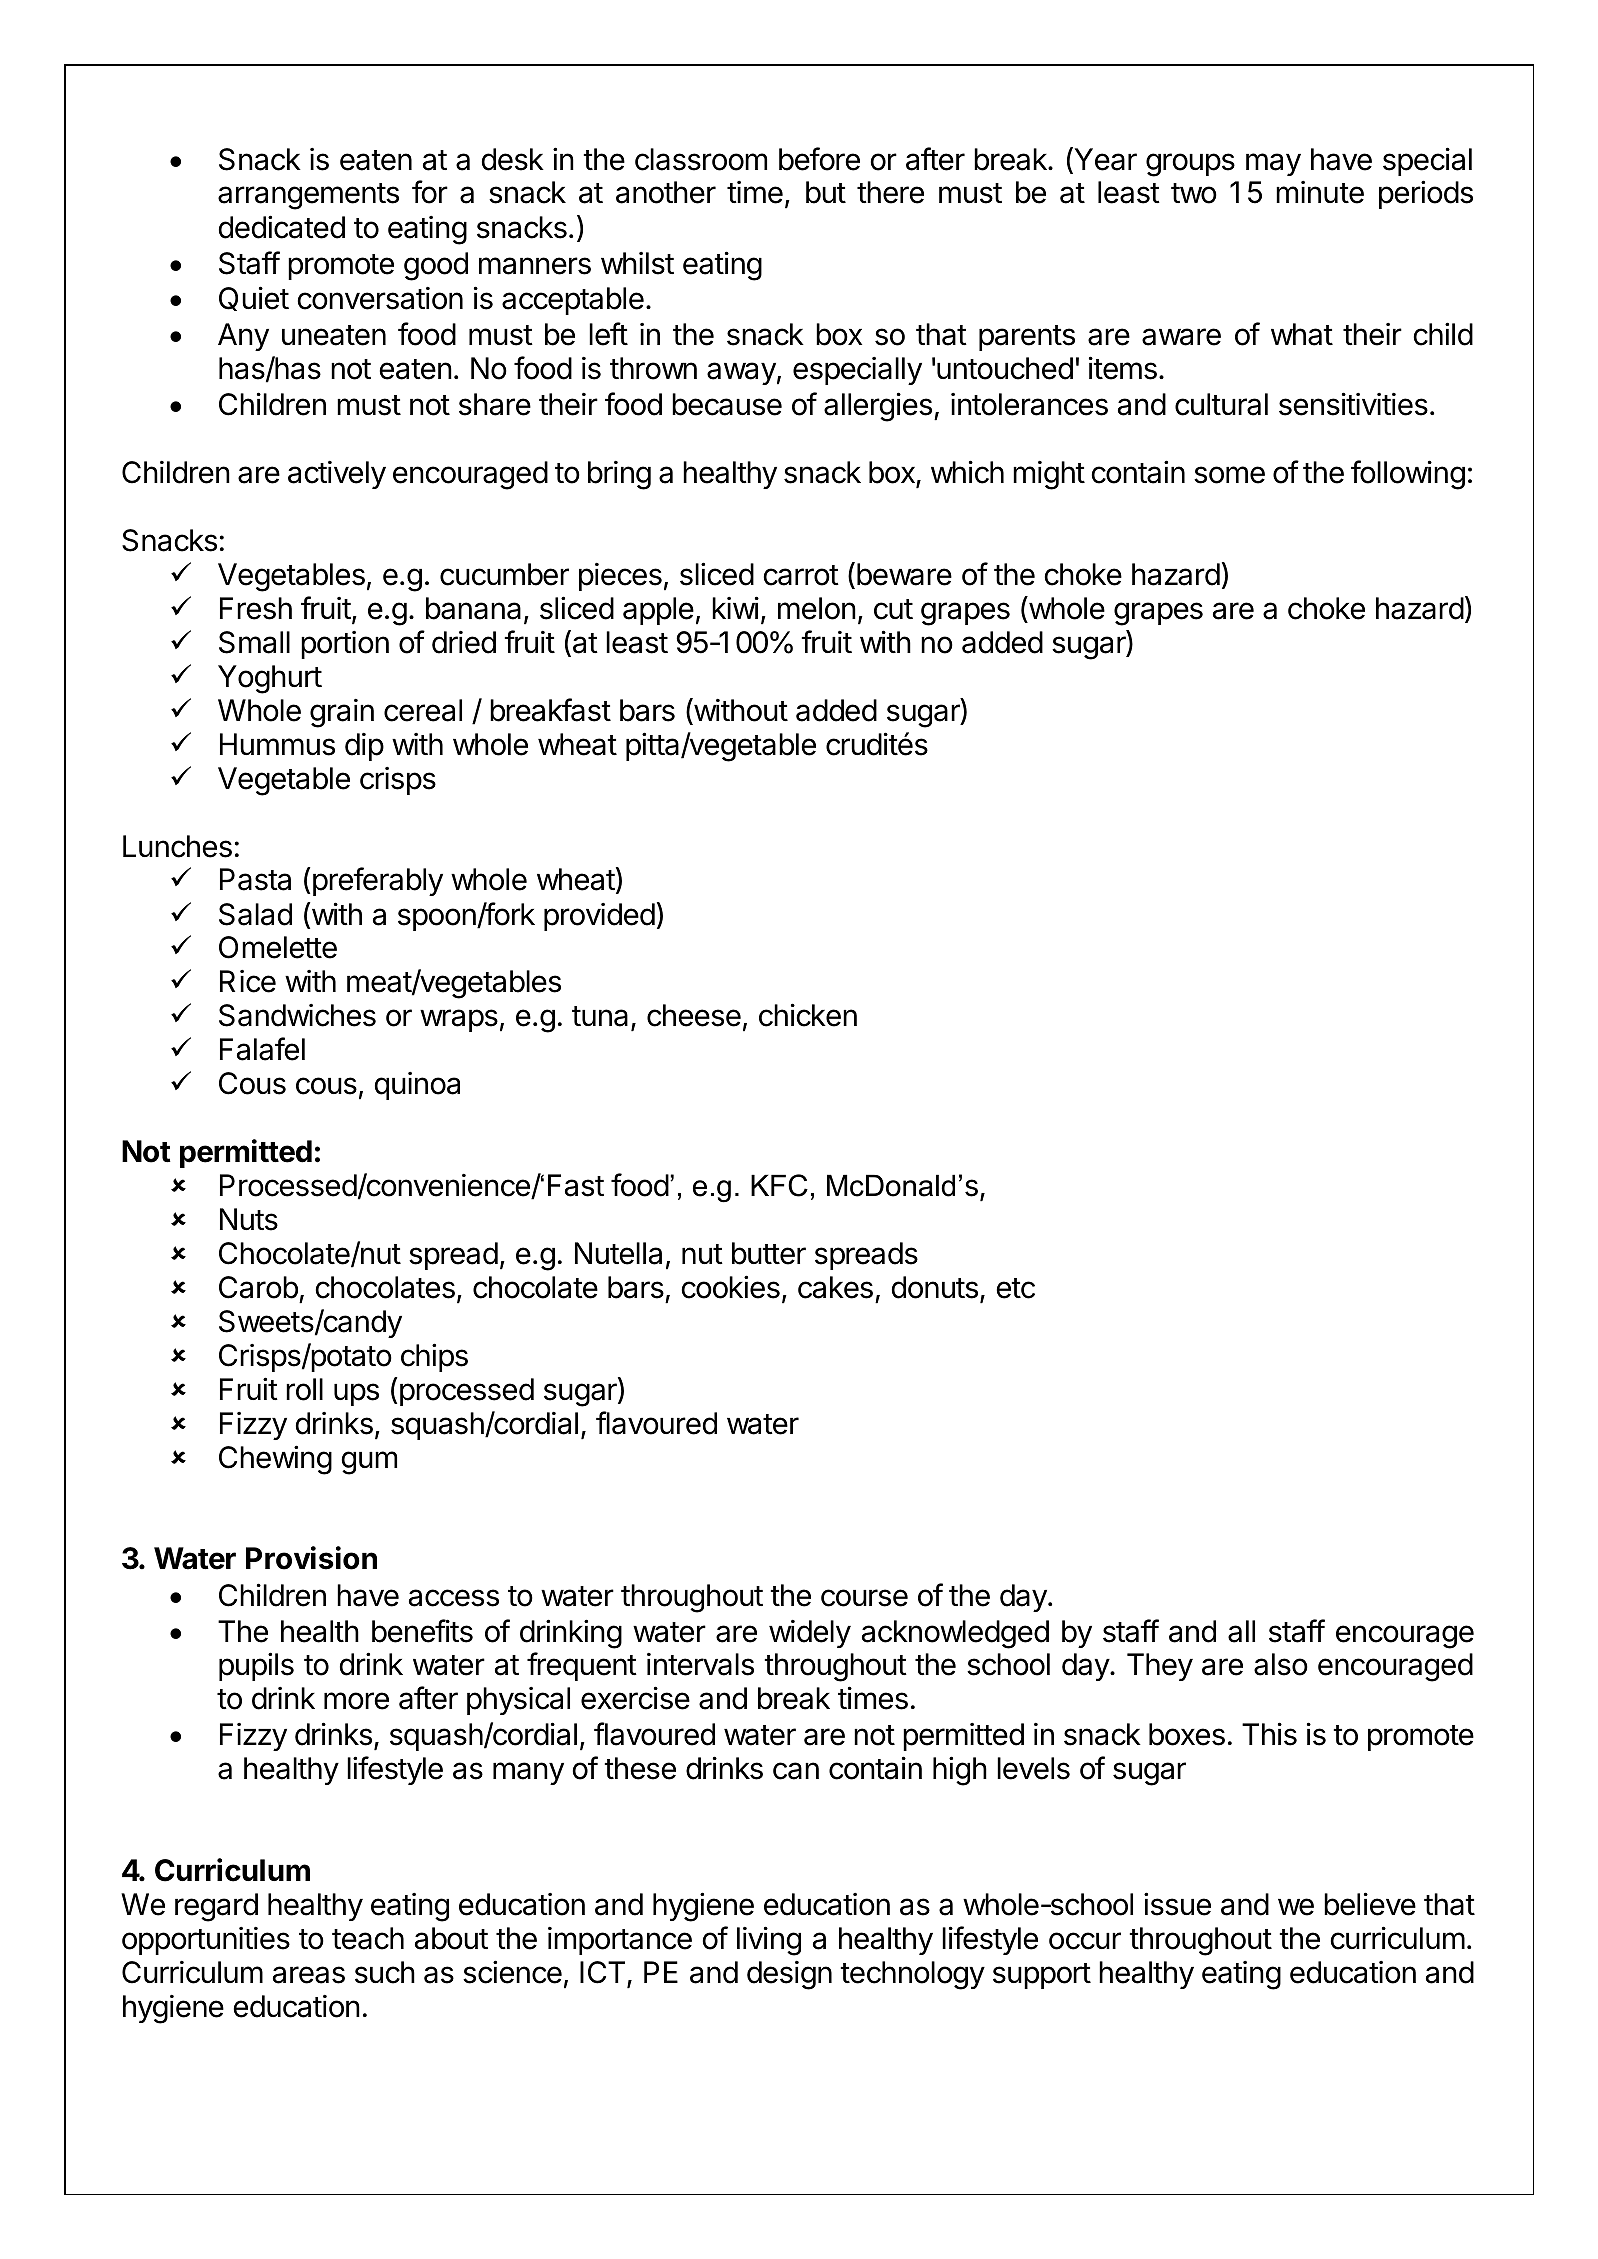  What do you see at coordinates (1229, 475) in the image?
I see `some` at bounding box center [1229, 475].
